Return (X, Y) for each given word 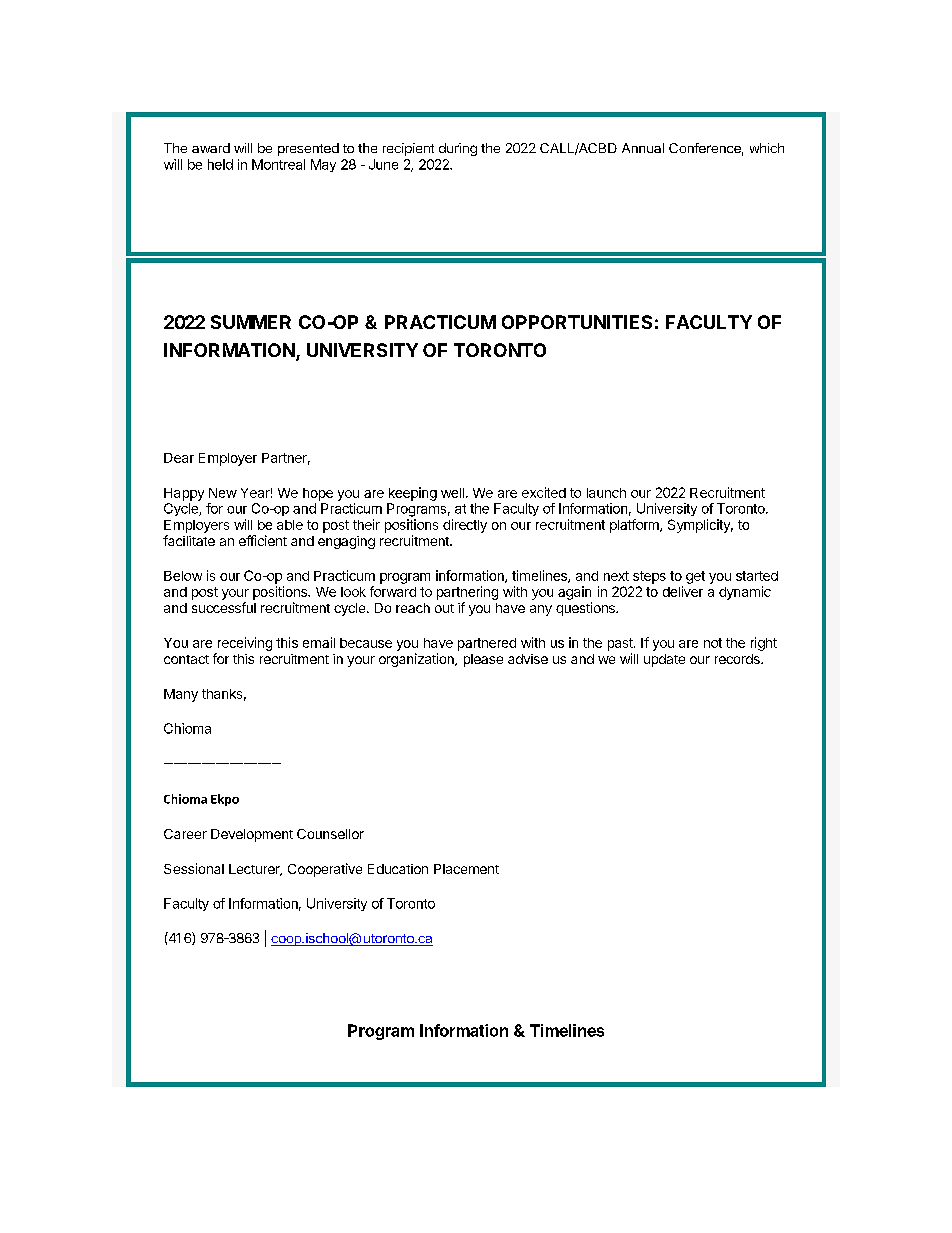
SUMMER (251, 322)
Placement (466, 869)
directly (465, 526)
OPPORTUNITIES (577, 322)
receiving (245, 644)
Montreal (278, 164)
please (483, 660)
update (664, 660)
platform (635, 526)
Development (252, 835)
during (458, 149)
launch (606, 493)
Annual (643, 148)
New (223, 493)
